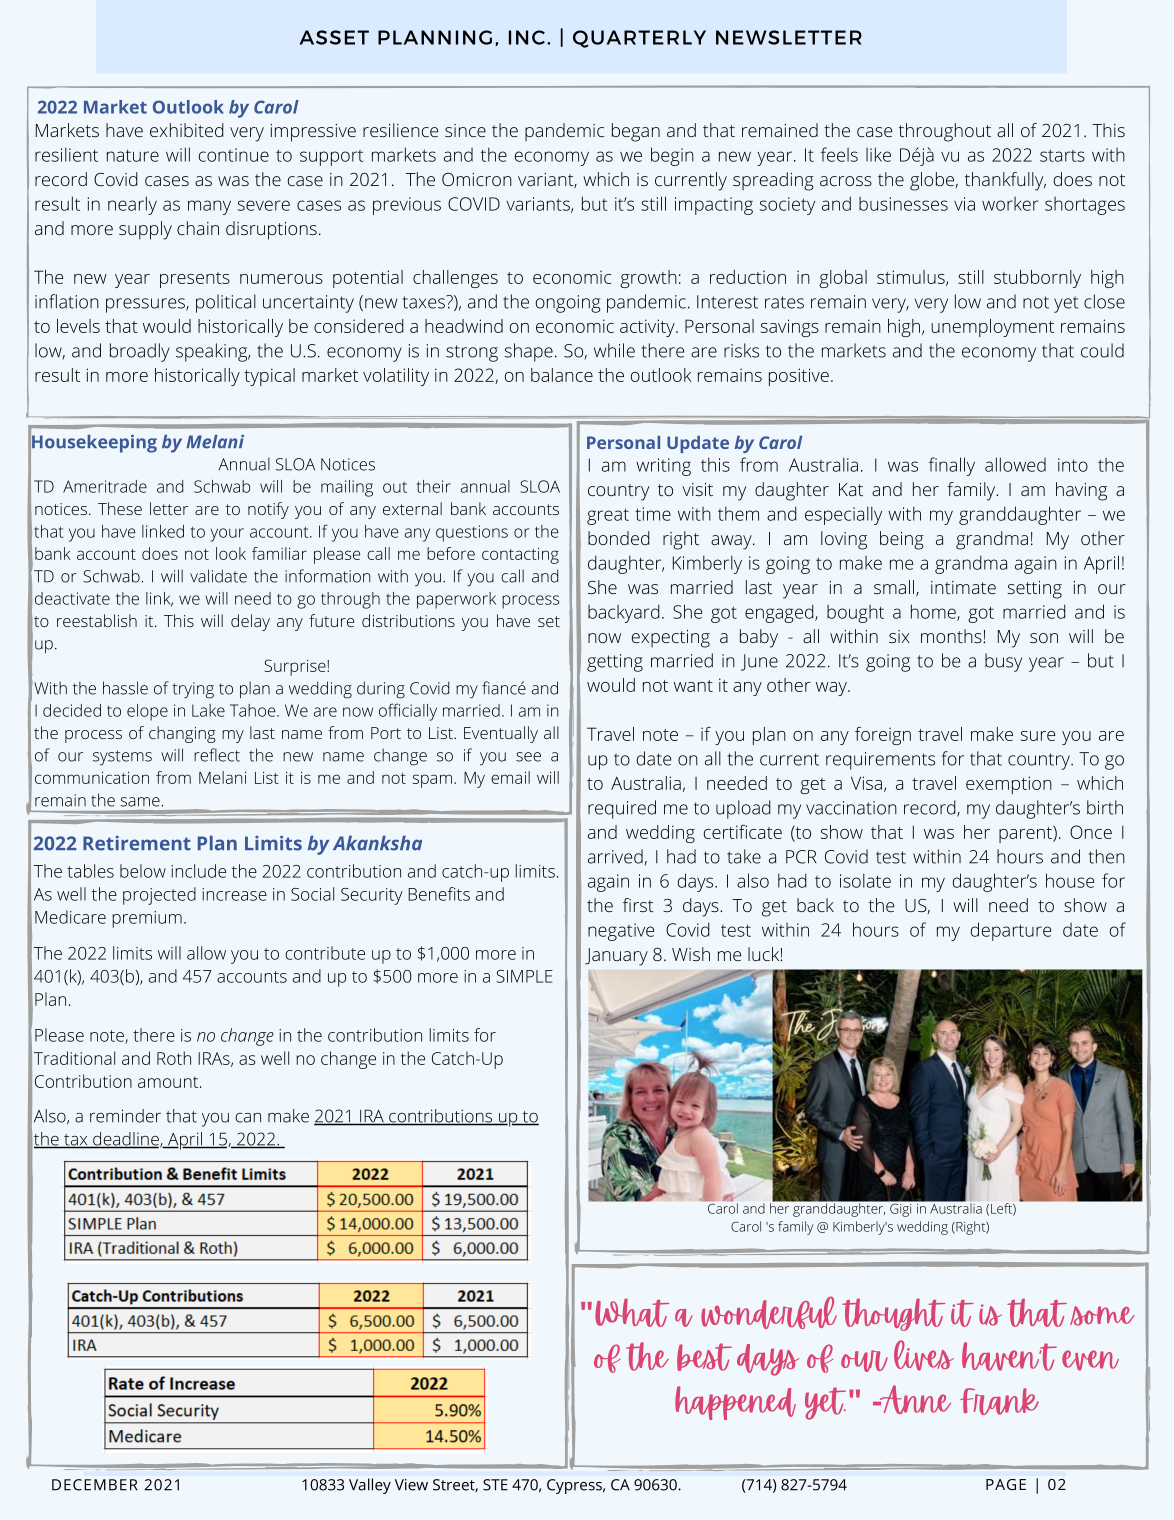  I want to click on reflect, so click(217, 755).
